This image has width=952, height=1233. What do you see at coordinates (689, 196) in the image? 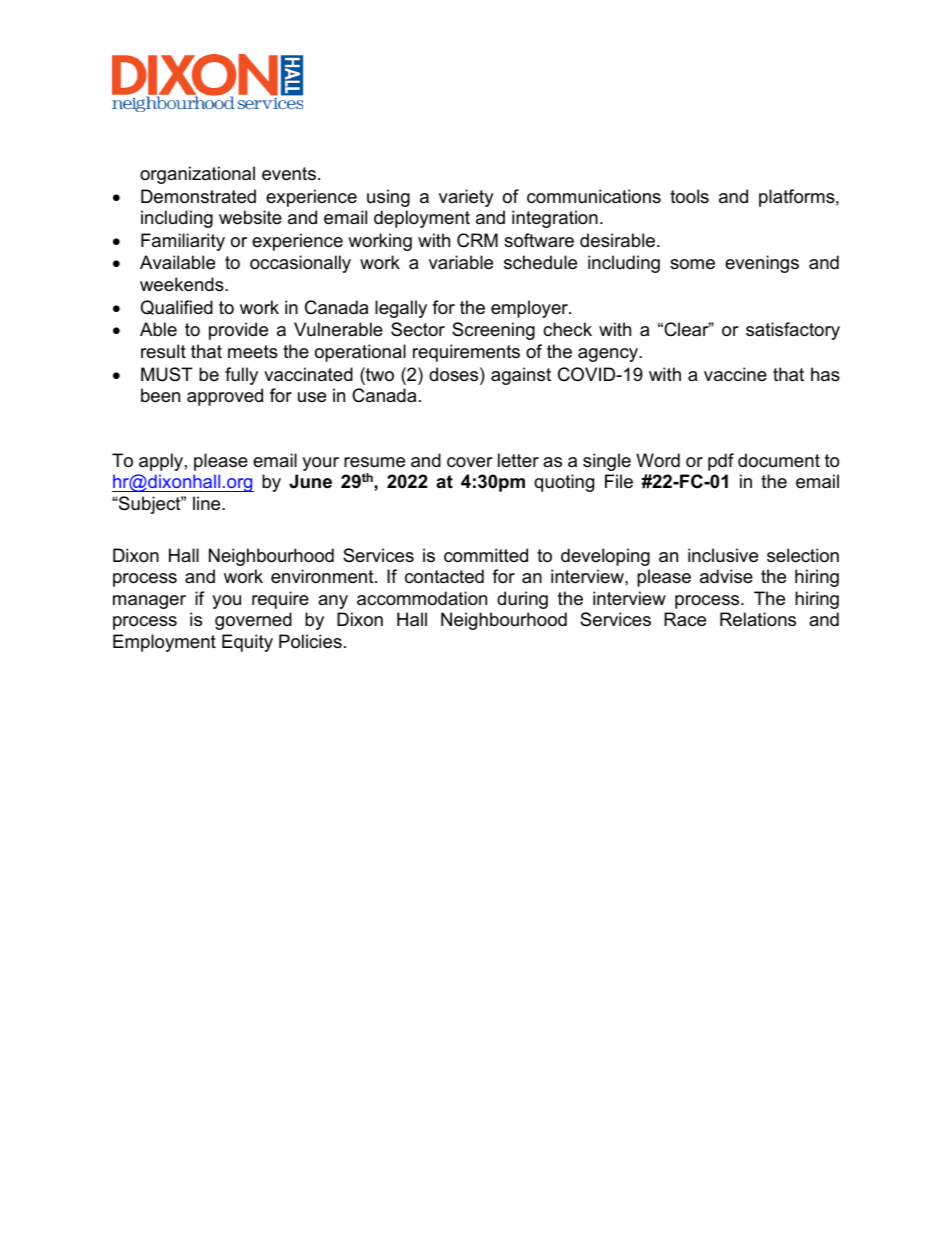
I see `tools` at bounding box center [689, 196].
